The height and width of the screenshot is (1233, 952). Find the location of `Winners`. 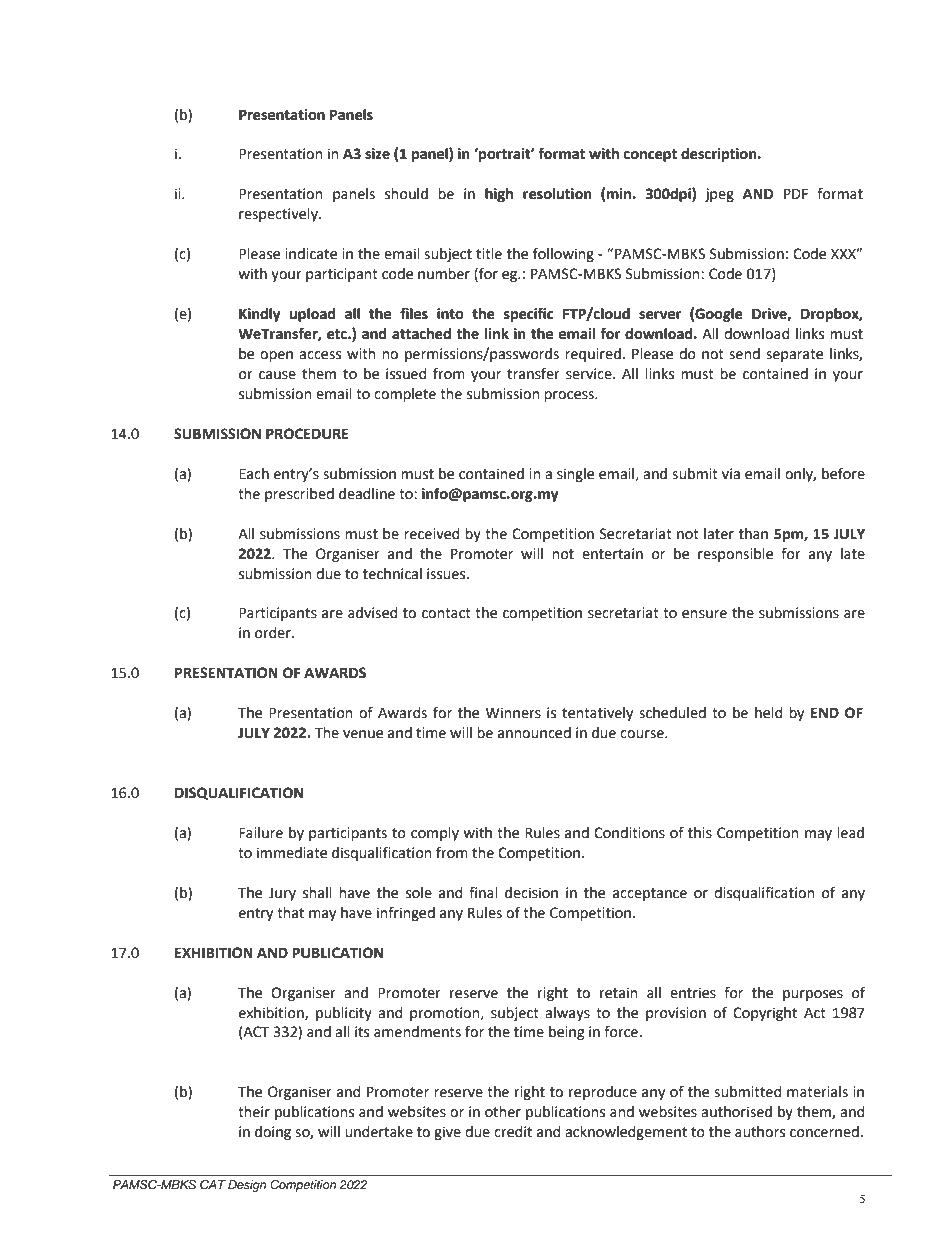

Winners is located at coordinates (513, 713).
